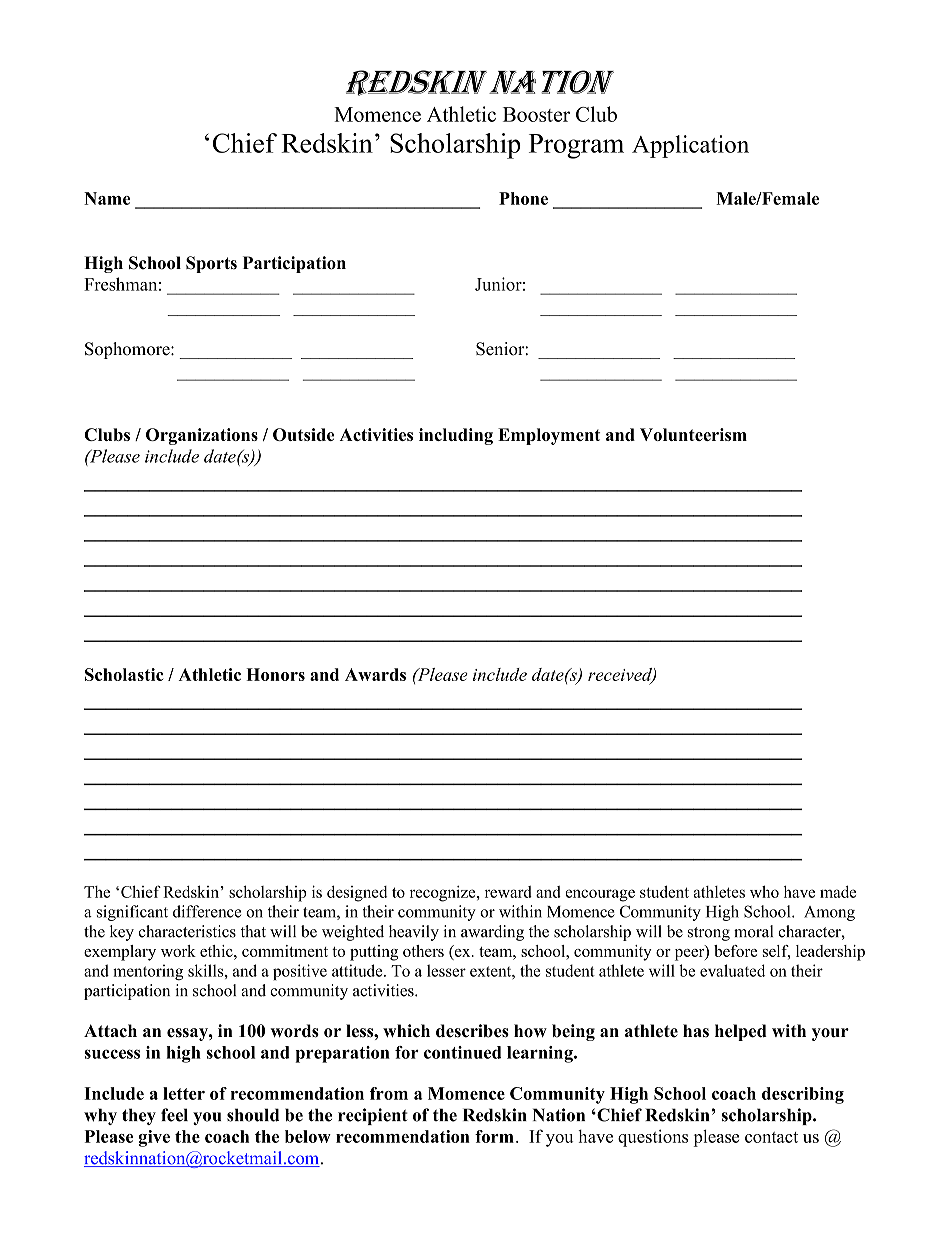  I want to click on including, so click(456, 436).
